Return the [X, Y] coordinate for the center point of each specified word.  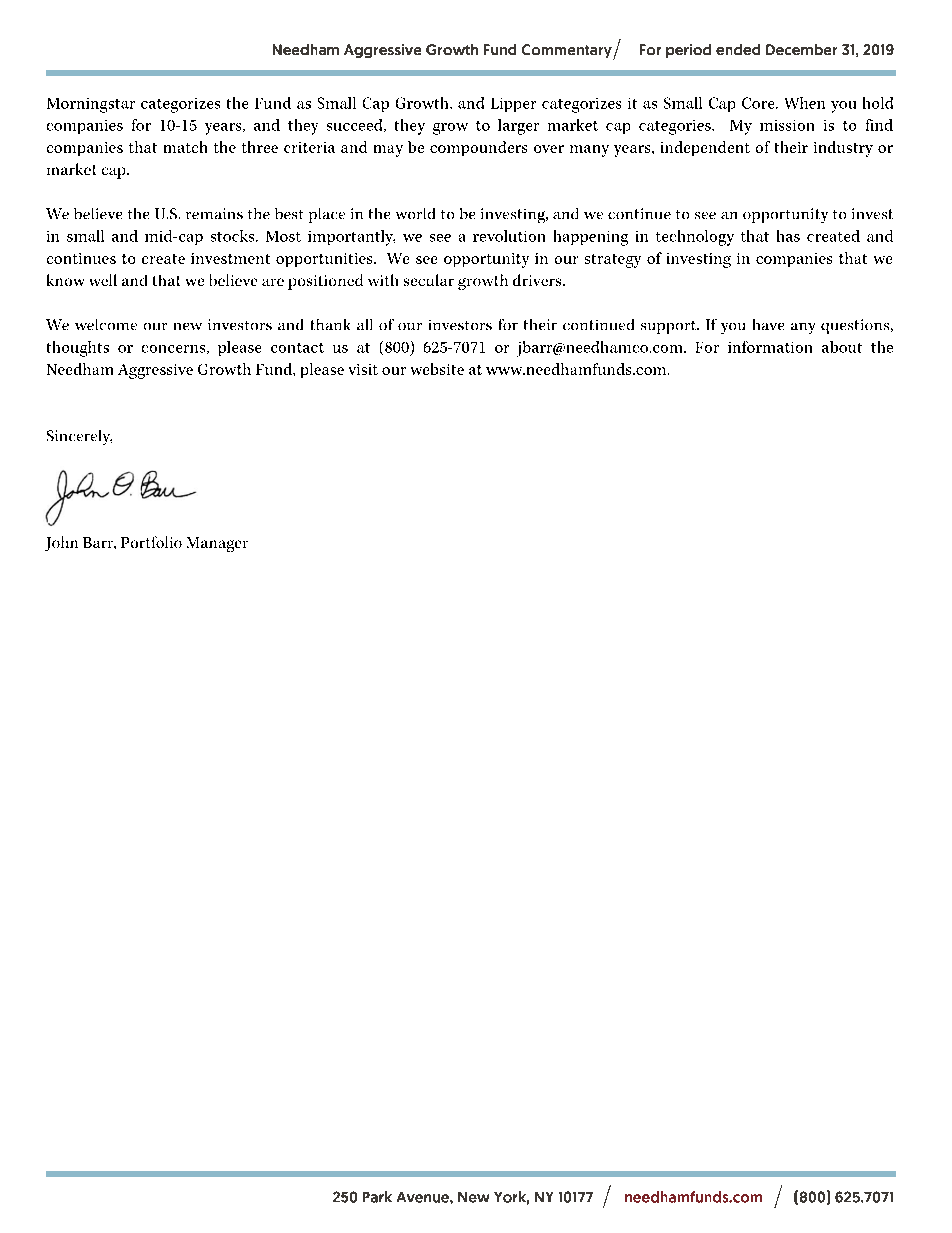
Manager [217, 544]
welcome [106, 324]
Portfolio [151, 542]
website [437, 369]
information [770, 347]
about [842, 347]
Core [759, 103]
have [768, 324]
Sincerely [79, 437]
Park [377, 1197]
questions [856, 326]
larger [518, 127]
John [61, 543]
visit [363, 369]
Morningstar [91, 105]
